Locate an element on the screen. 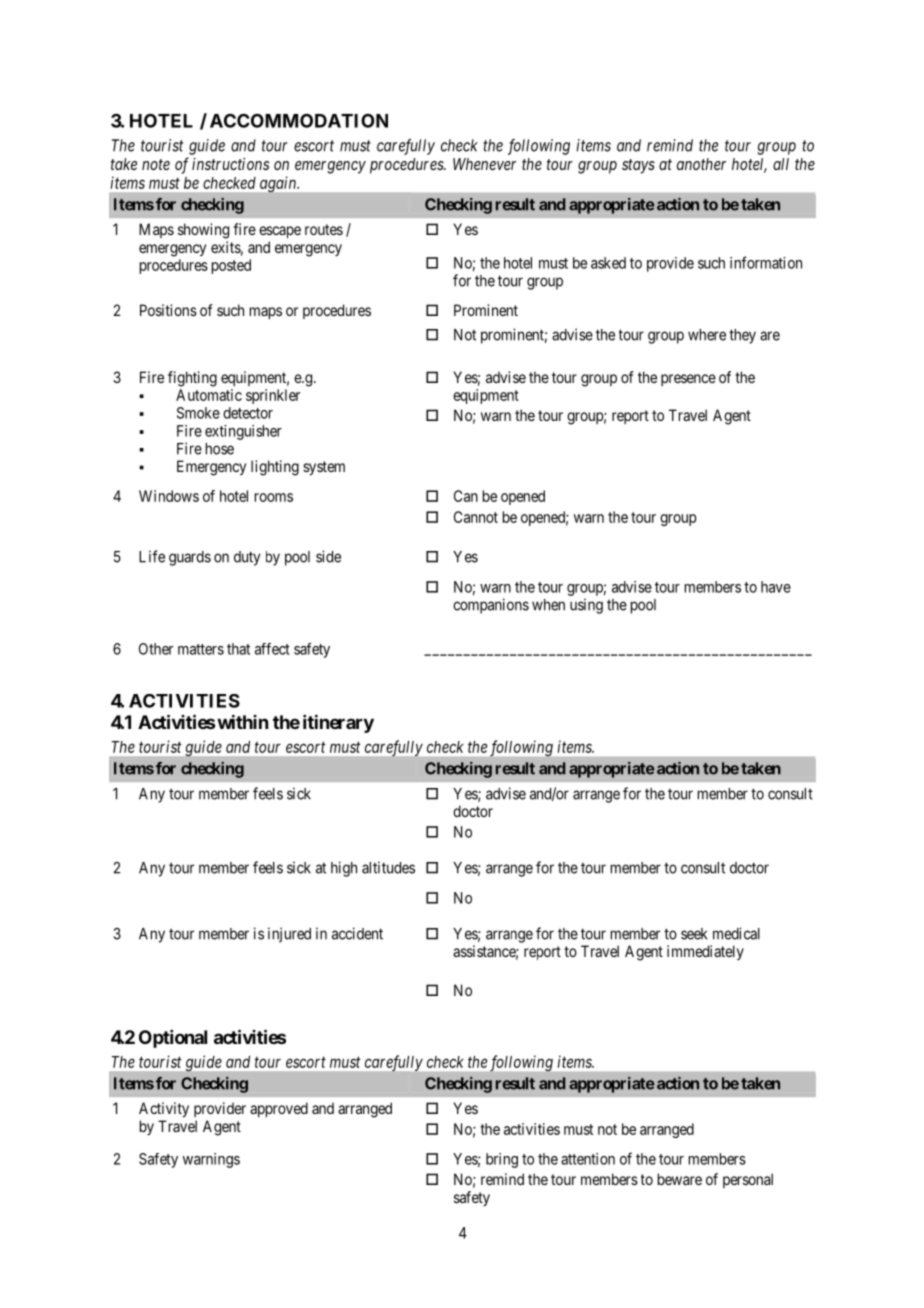  within is located at coordinates (242, 721).
